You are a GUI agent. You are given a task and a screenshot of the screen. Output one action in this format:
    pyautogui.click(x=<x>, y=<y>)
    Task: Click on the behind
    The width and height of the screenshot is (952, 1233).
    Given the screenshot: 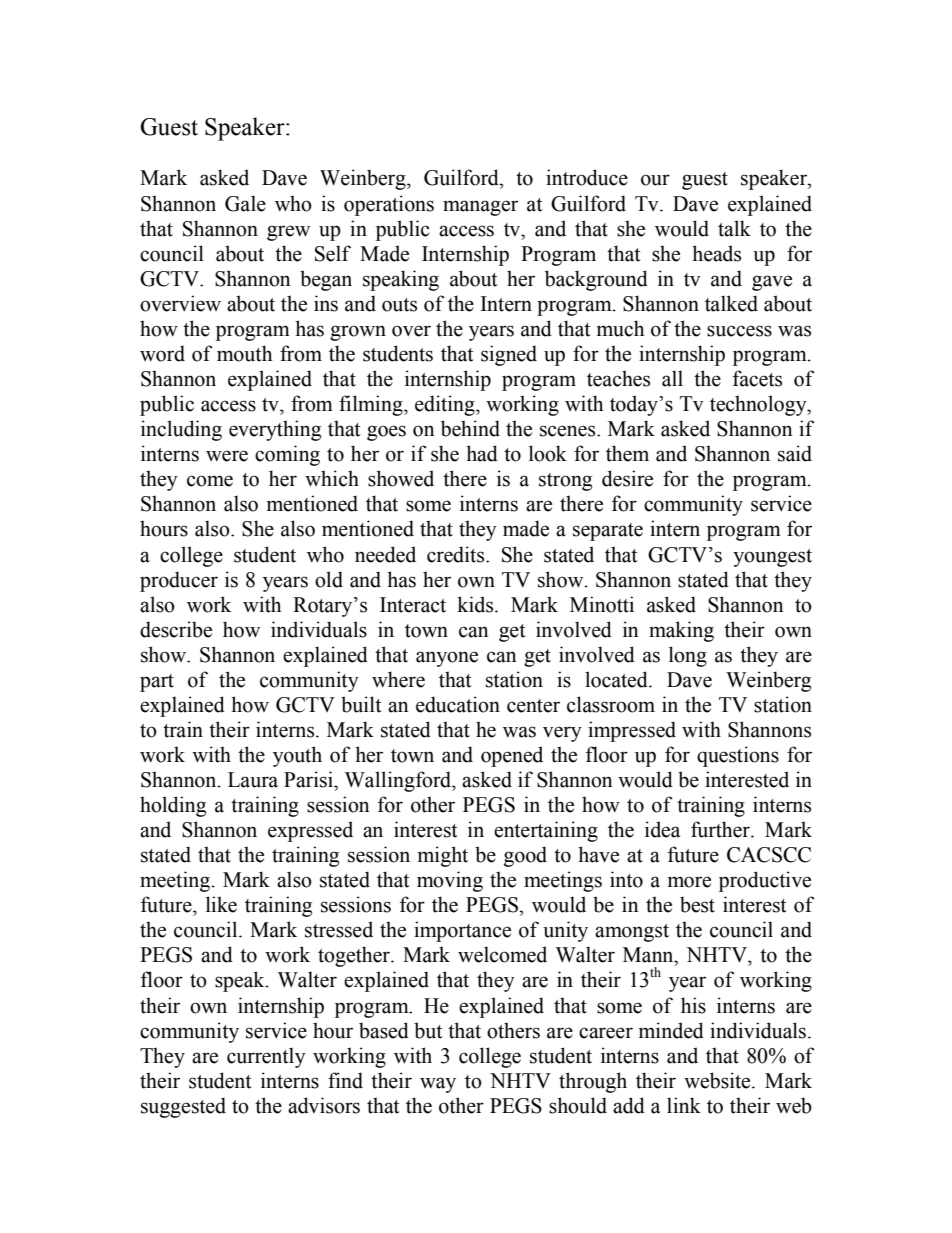 What is the action you would take?
    pyautogui.click(x=470, y=428)
